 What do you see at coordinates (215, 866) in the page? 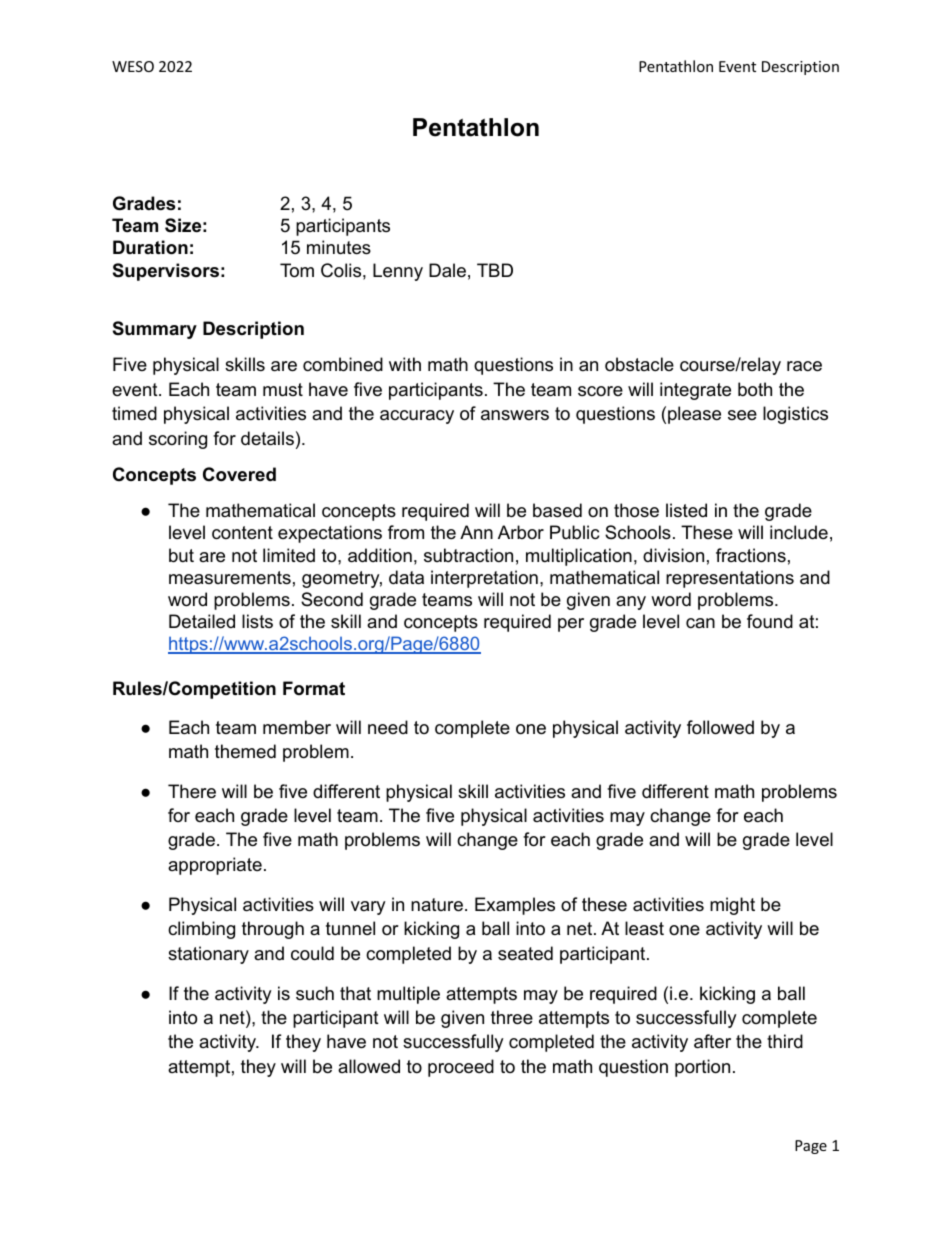
I see `appropriate` at bounding box center [215, 866].
